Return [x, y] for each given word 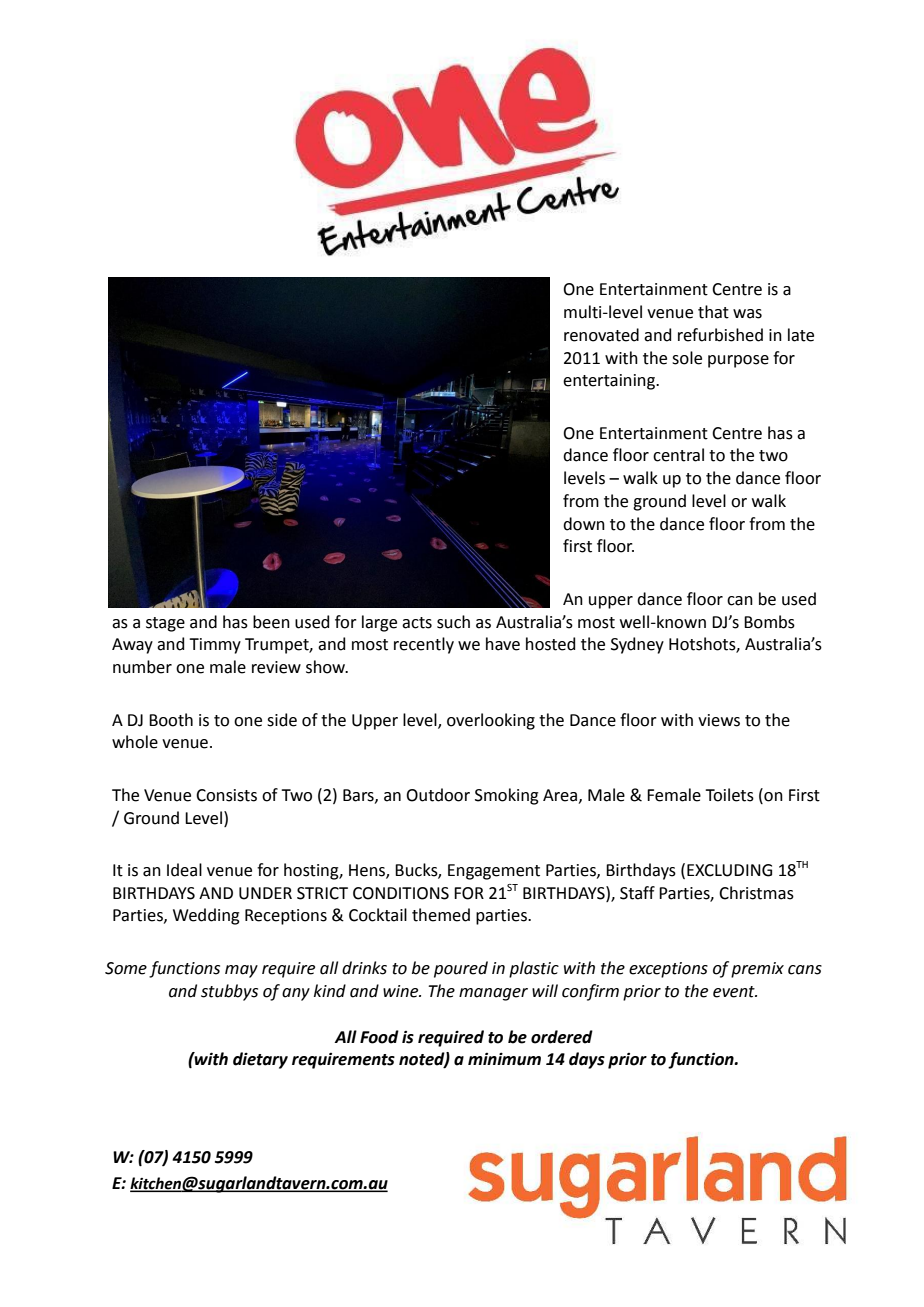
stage [165, 624]
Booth [171, 720]
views [719, 720]
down [584, 524]
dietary [260, 1060]
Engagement [494, 872]
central [678, 455]
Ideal [184, 870]
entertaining [610, 382]
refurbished [720, 335]
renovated [601, 335]
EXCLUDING [729, 870]
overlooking [491, 721]
